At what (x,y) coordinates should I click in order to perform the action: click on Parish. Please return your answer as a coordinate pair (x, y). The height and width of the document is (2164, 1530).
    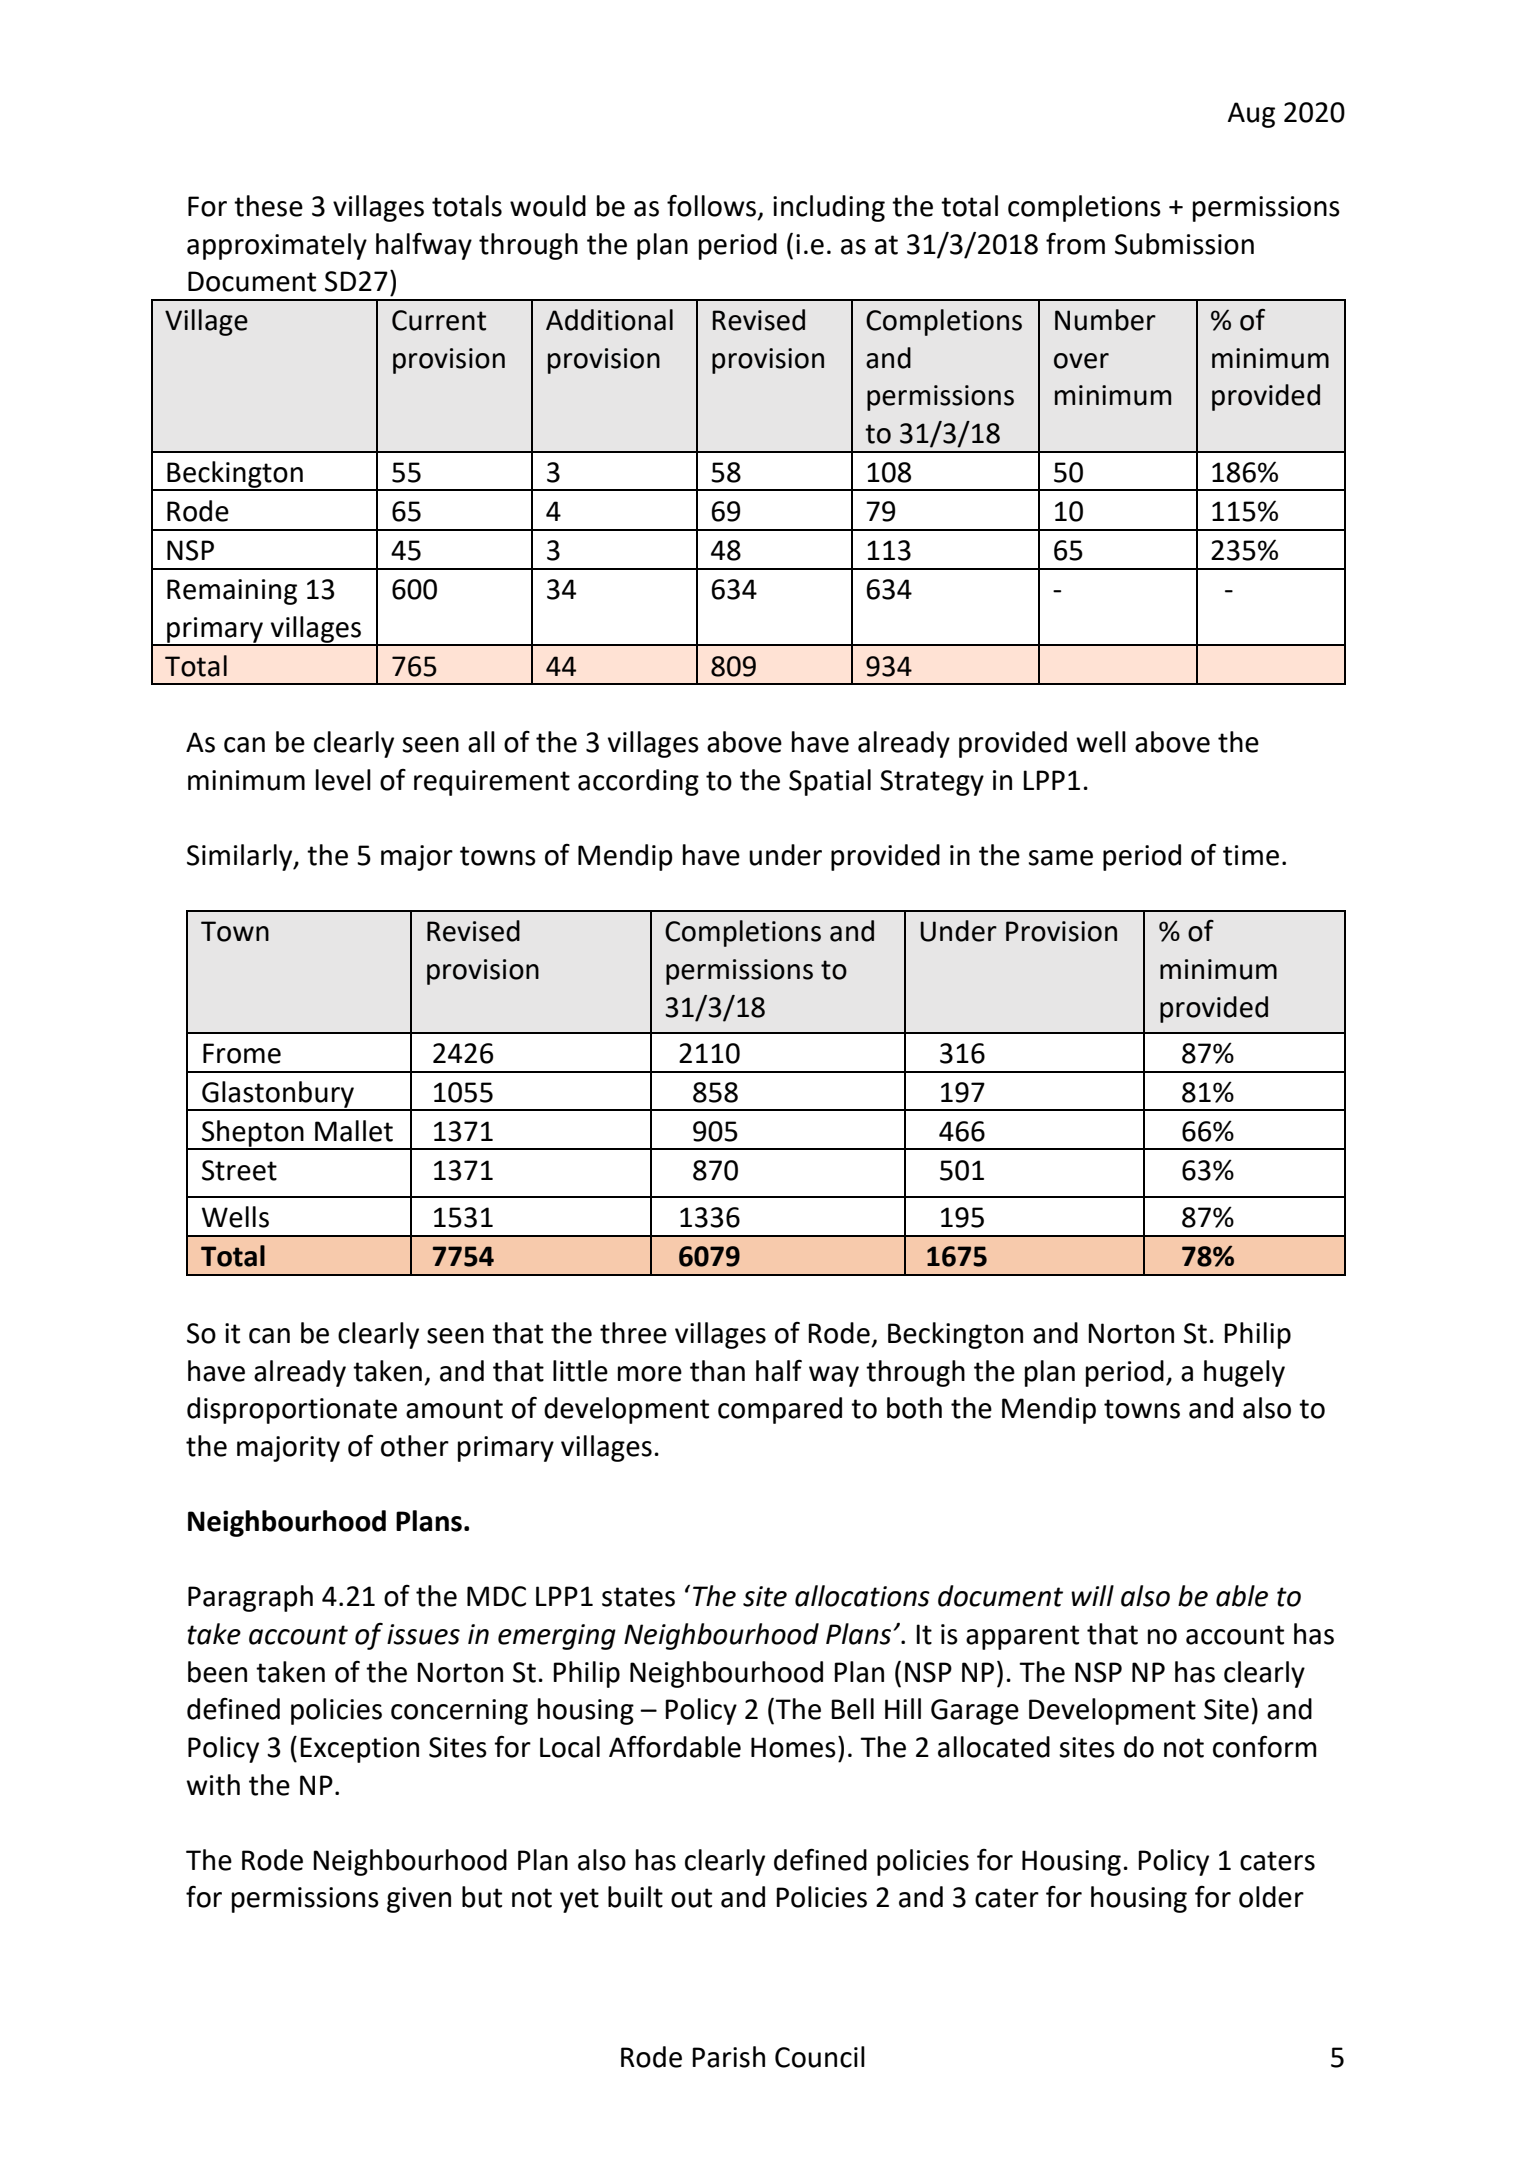
    Looking at the image, I should click on (728, 2057).
